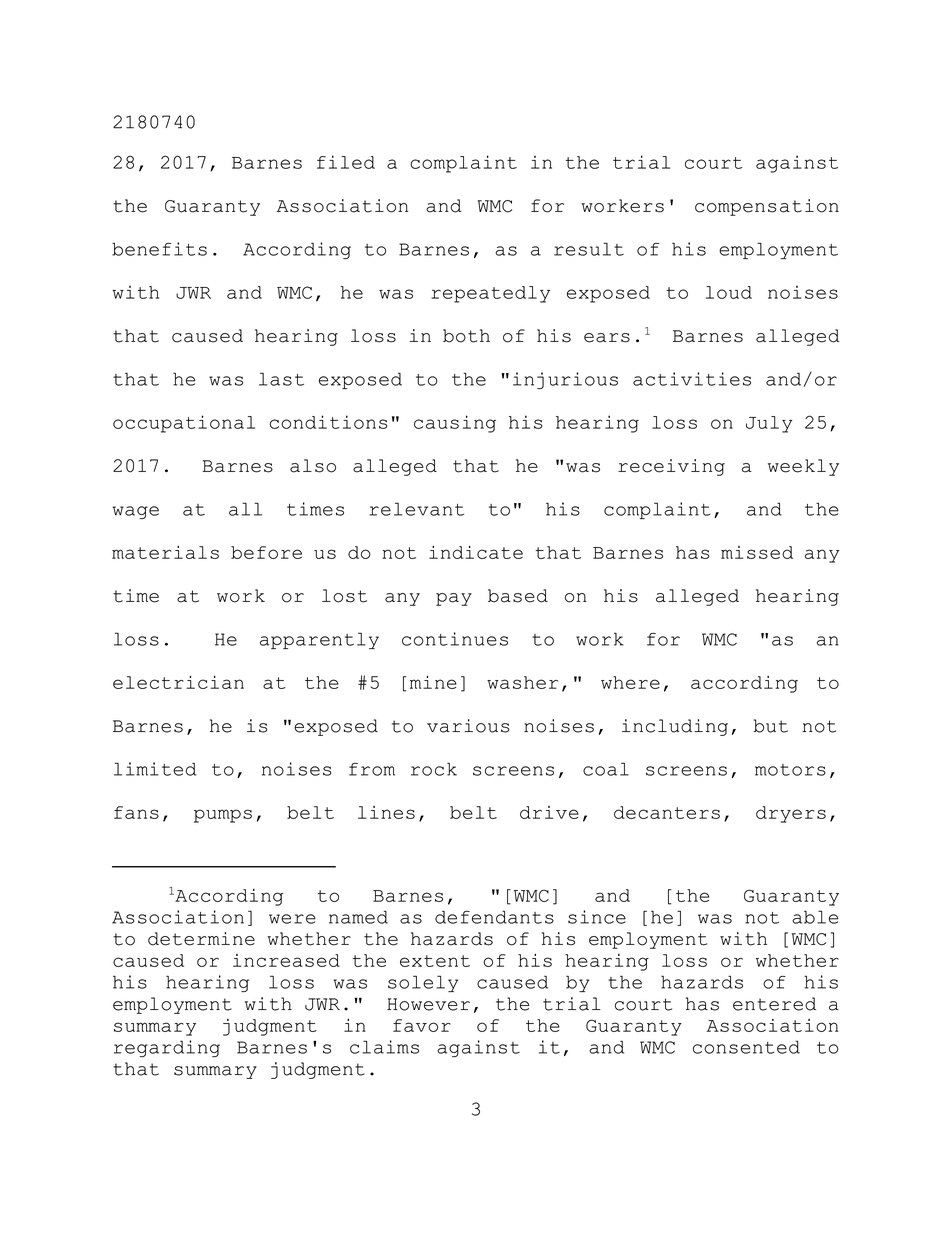  Describe the element at coordinates (159, 249) in the screenshot. I see `benefits` at that location.
